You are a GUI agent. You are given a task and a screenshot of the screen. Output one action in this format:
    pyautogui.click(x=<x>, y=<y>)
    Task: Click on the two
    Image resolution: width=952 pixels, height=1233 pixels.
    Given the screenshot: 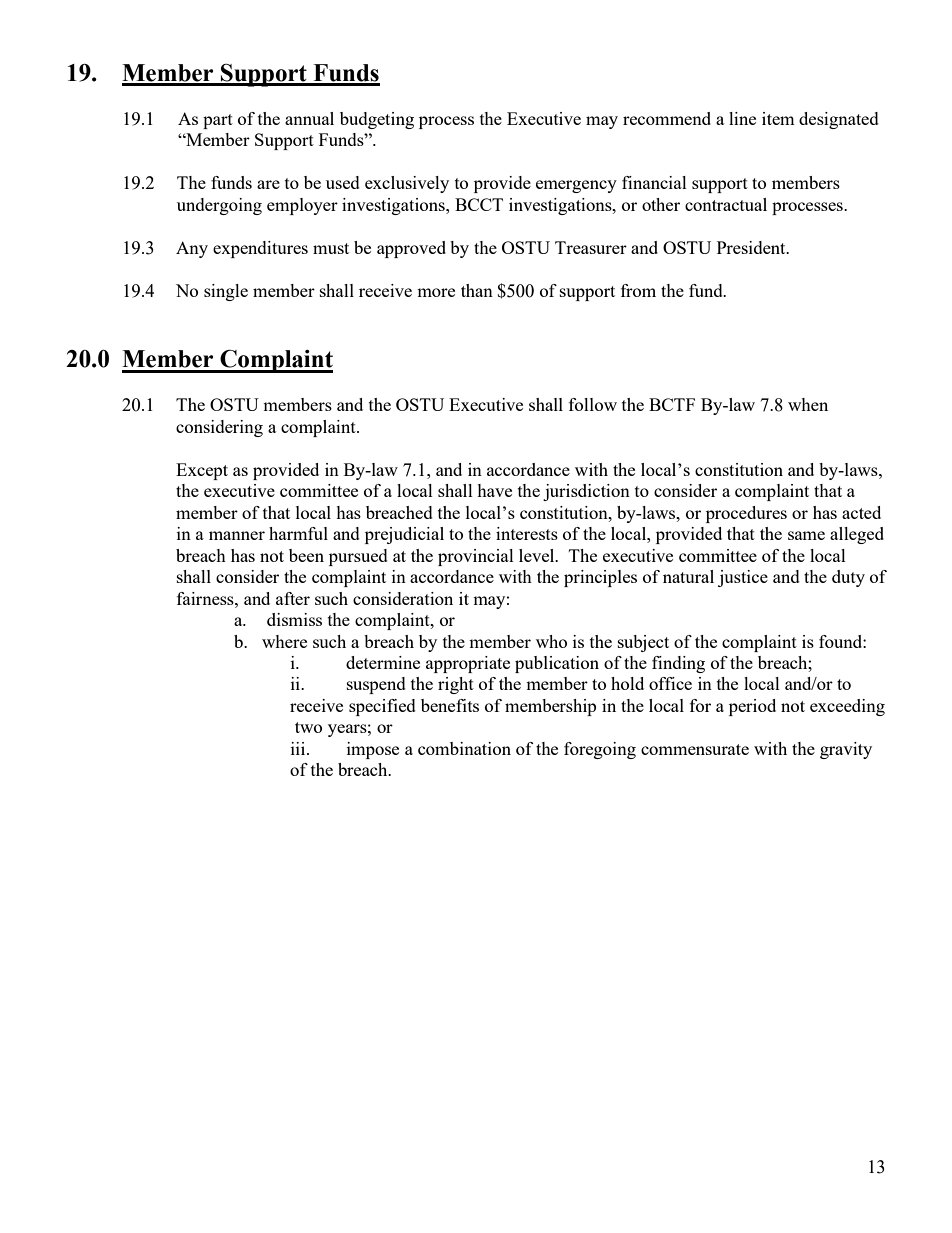 What is the action you would take?
    pyautogui.click(x=308, y=727)
